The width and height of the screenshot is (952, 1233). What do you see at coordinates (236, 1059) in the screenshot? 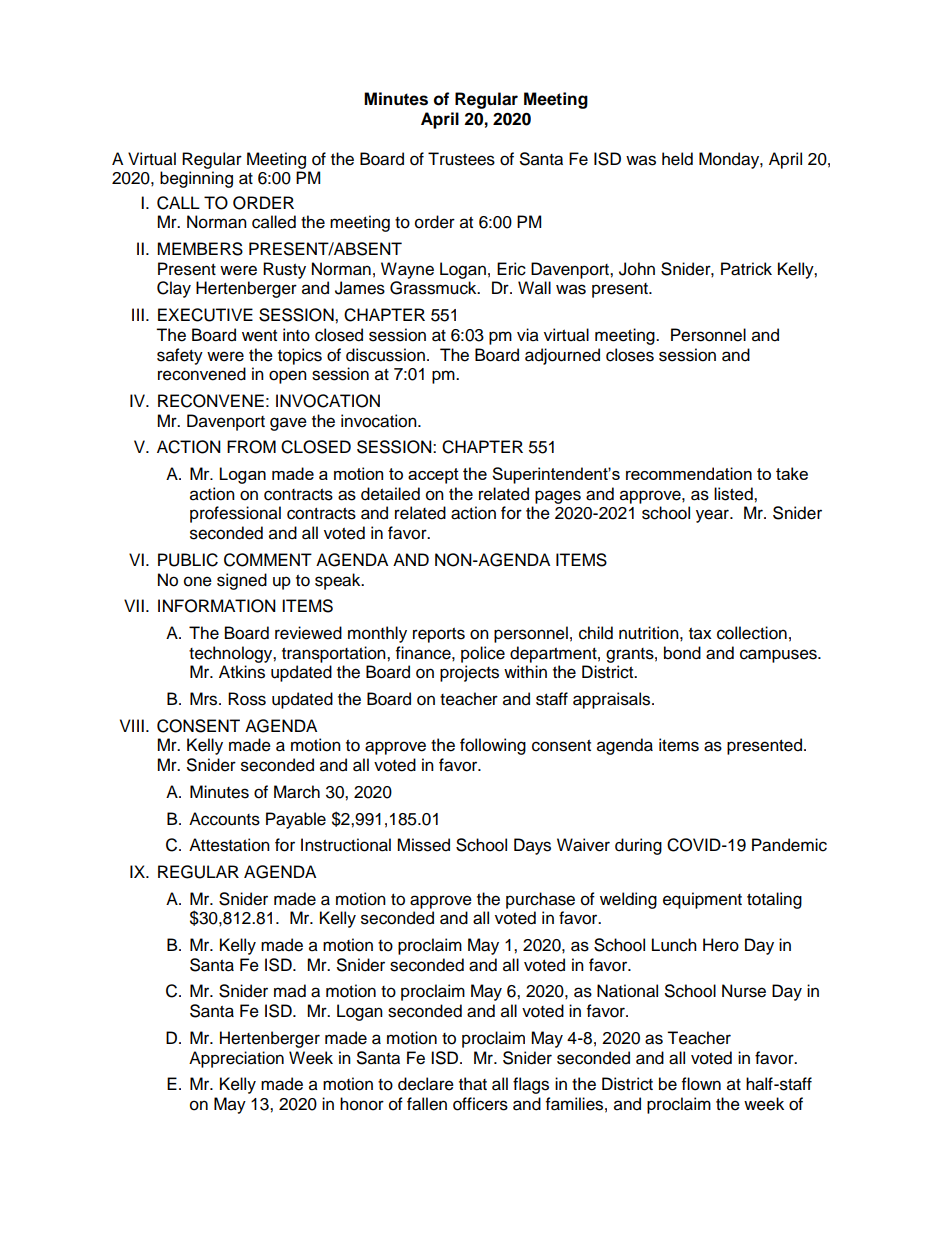
I see `Appreciation` at bounding box center [236, 1059].
